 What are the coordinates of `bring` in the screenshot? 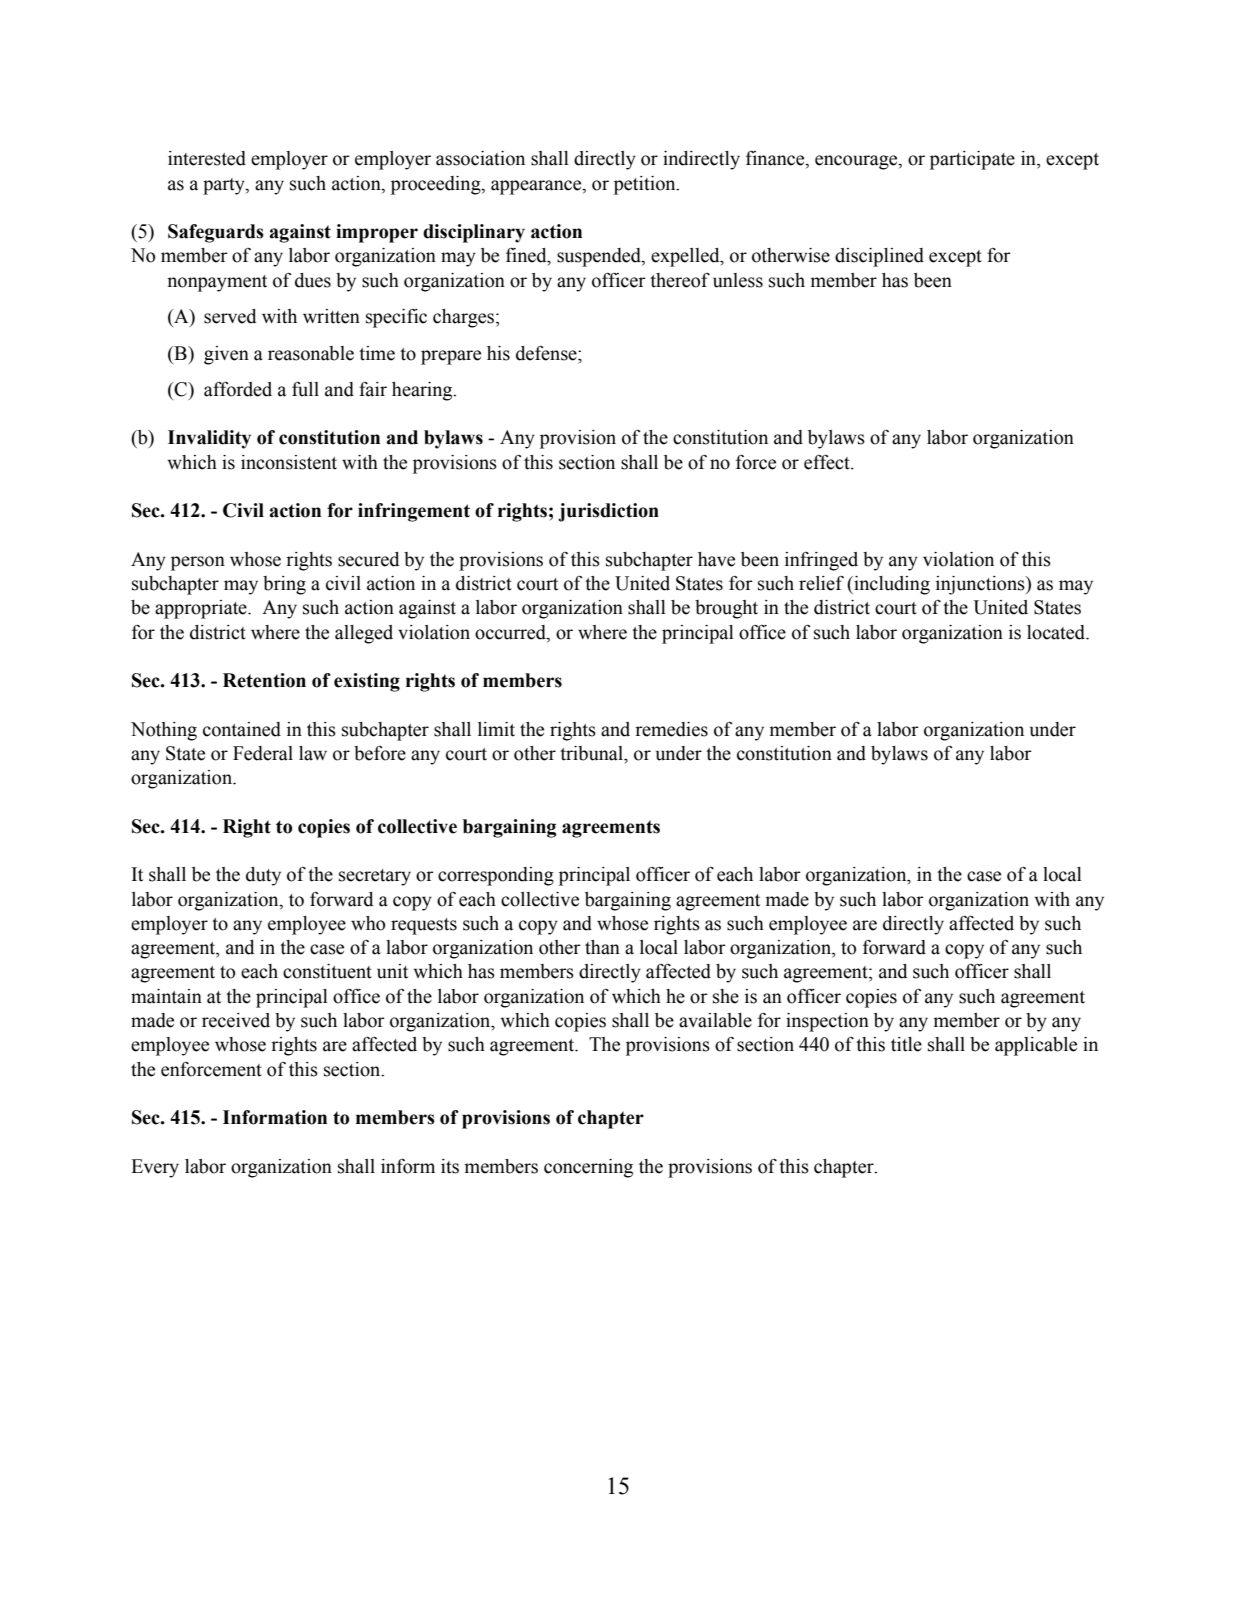 It's located at (284, 585).
